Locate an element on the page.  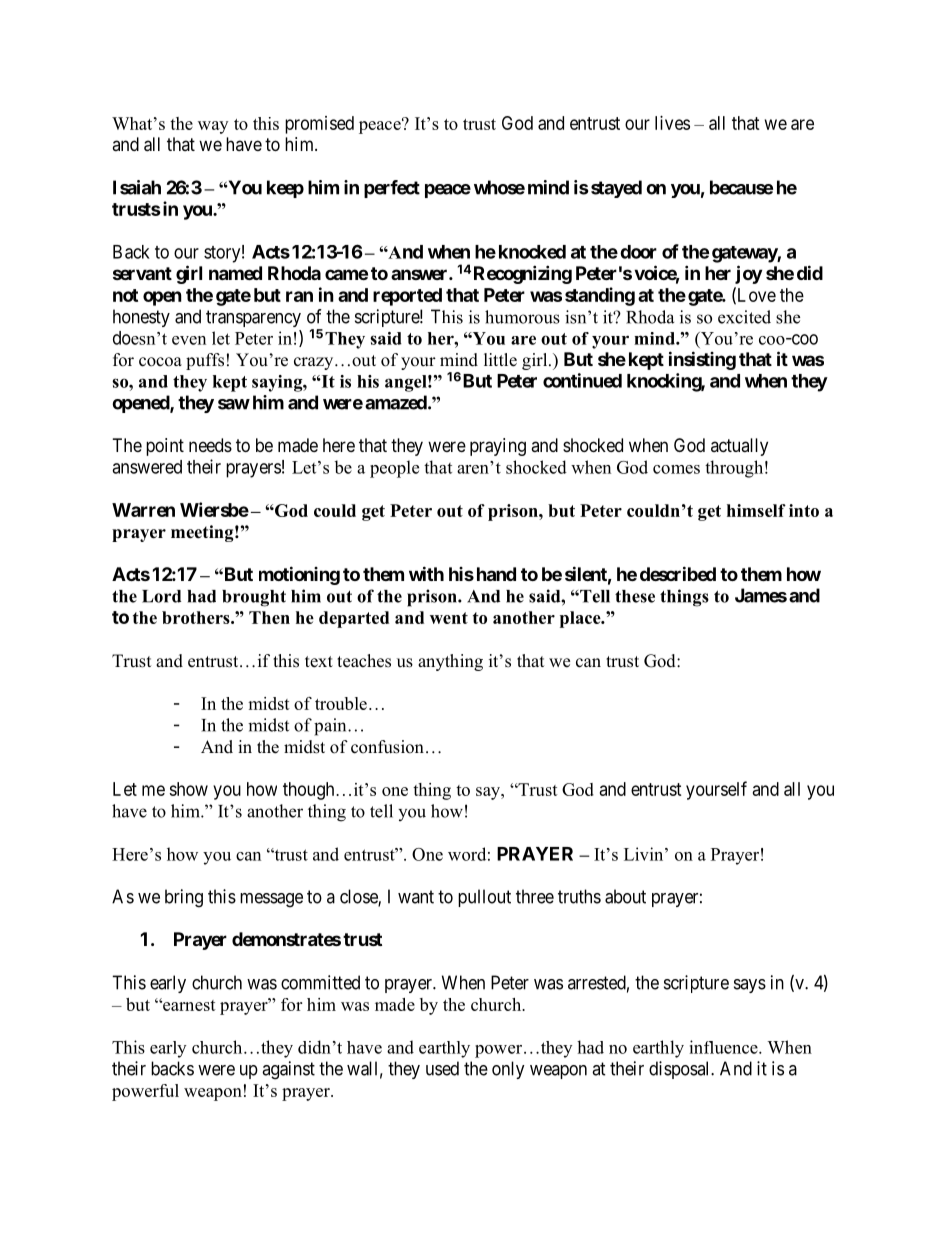
actually is located at coordinates (739, 447).
